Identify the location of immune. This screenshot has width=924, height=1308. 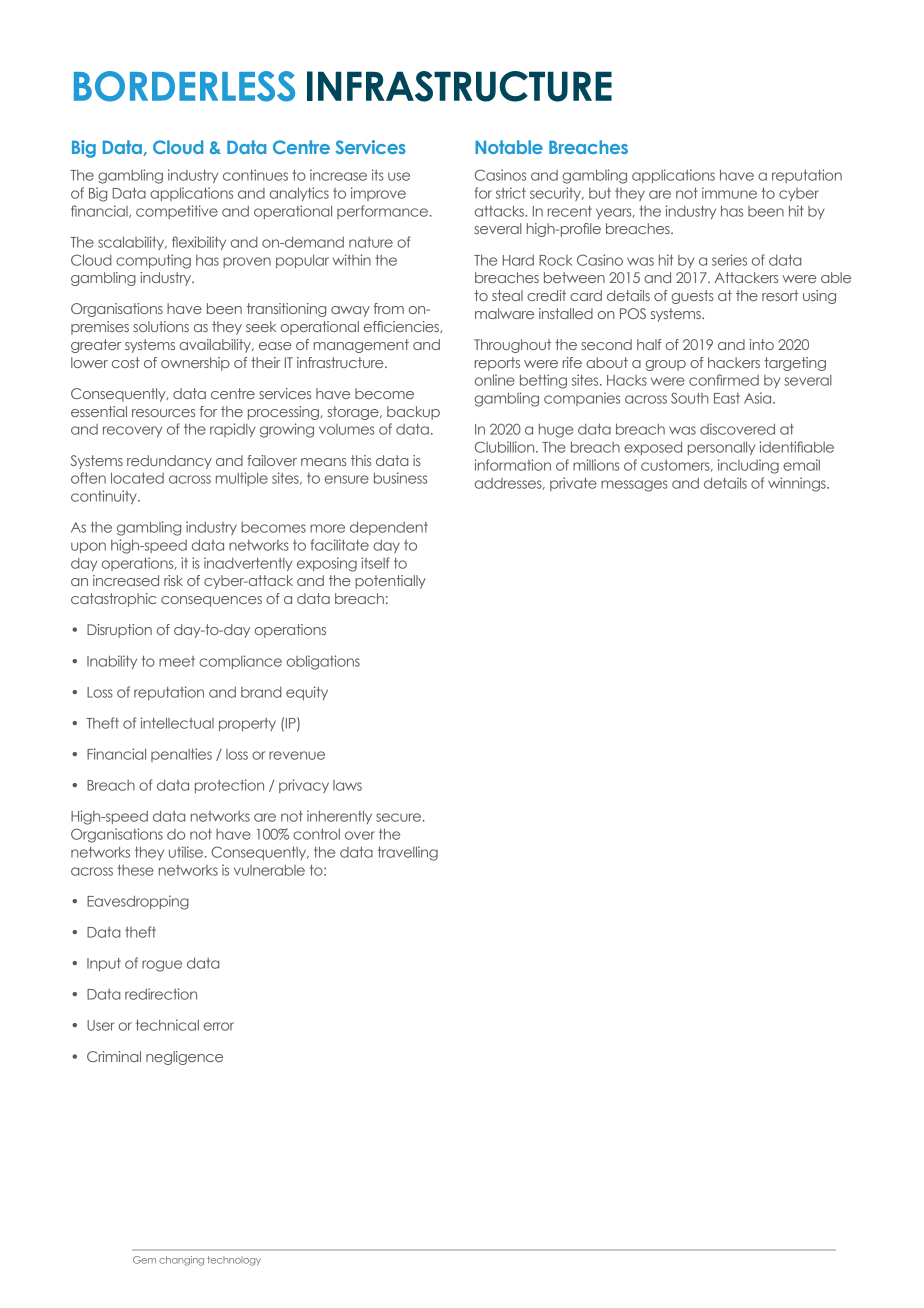
(729, 193).
